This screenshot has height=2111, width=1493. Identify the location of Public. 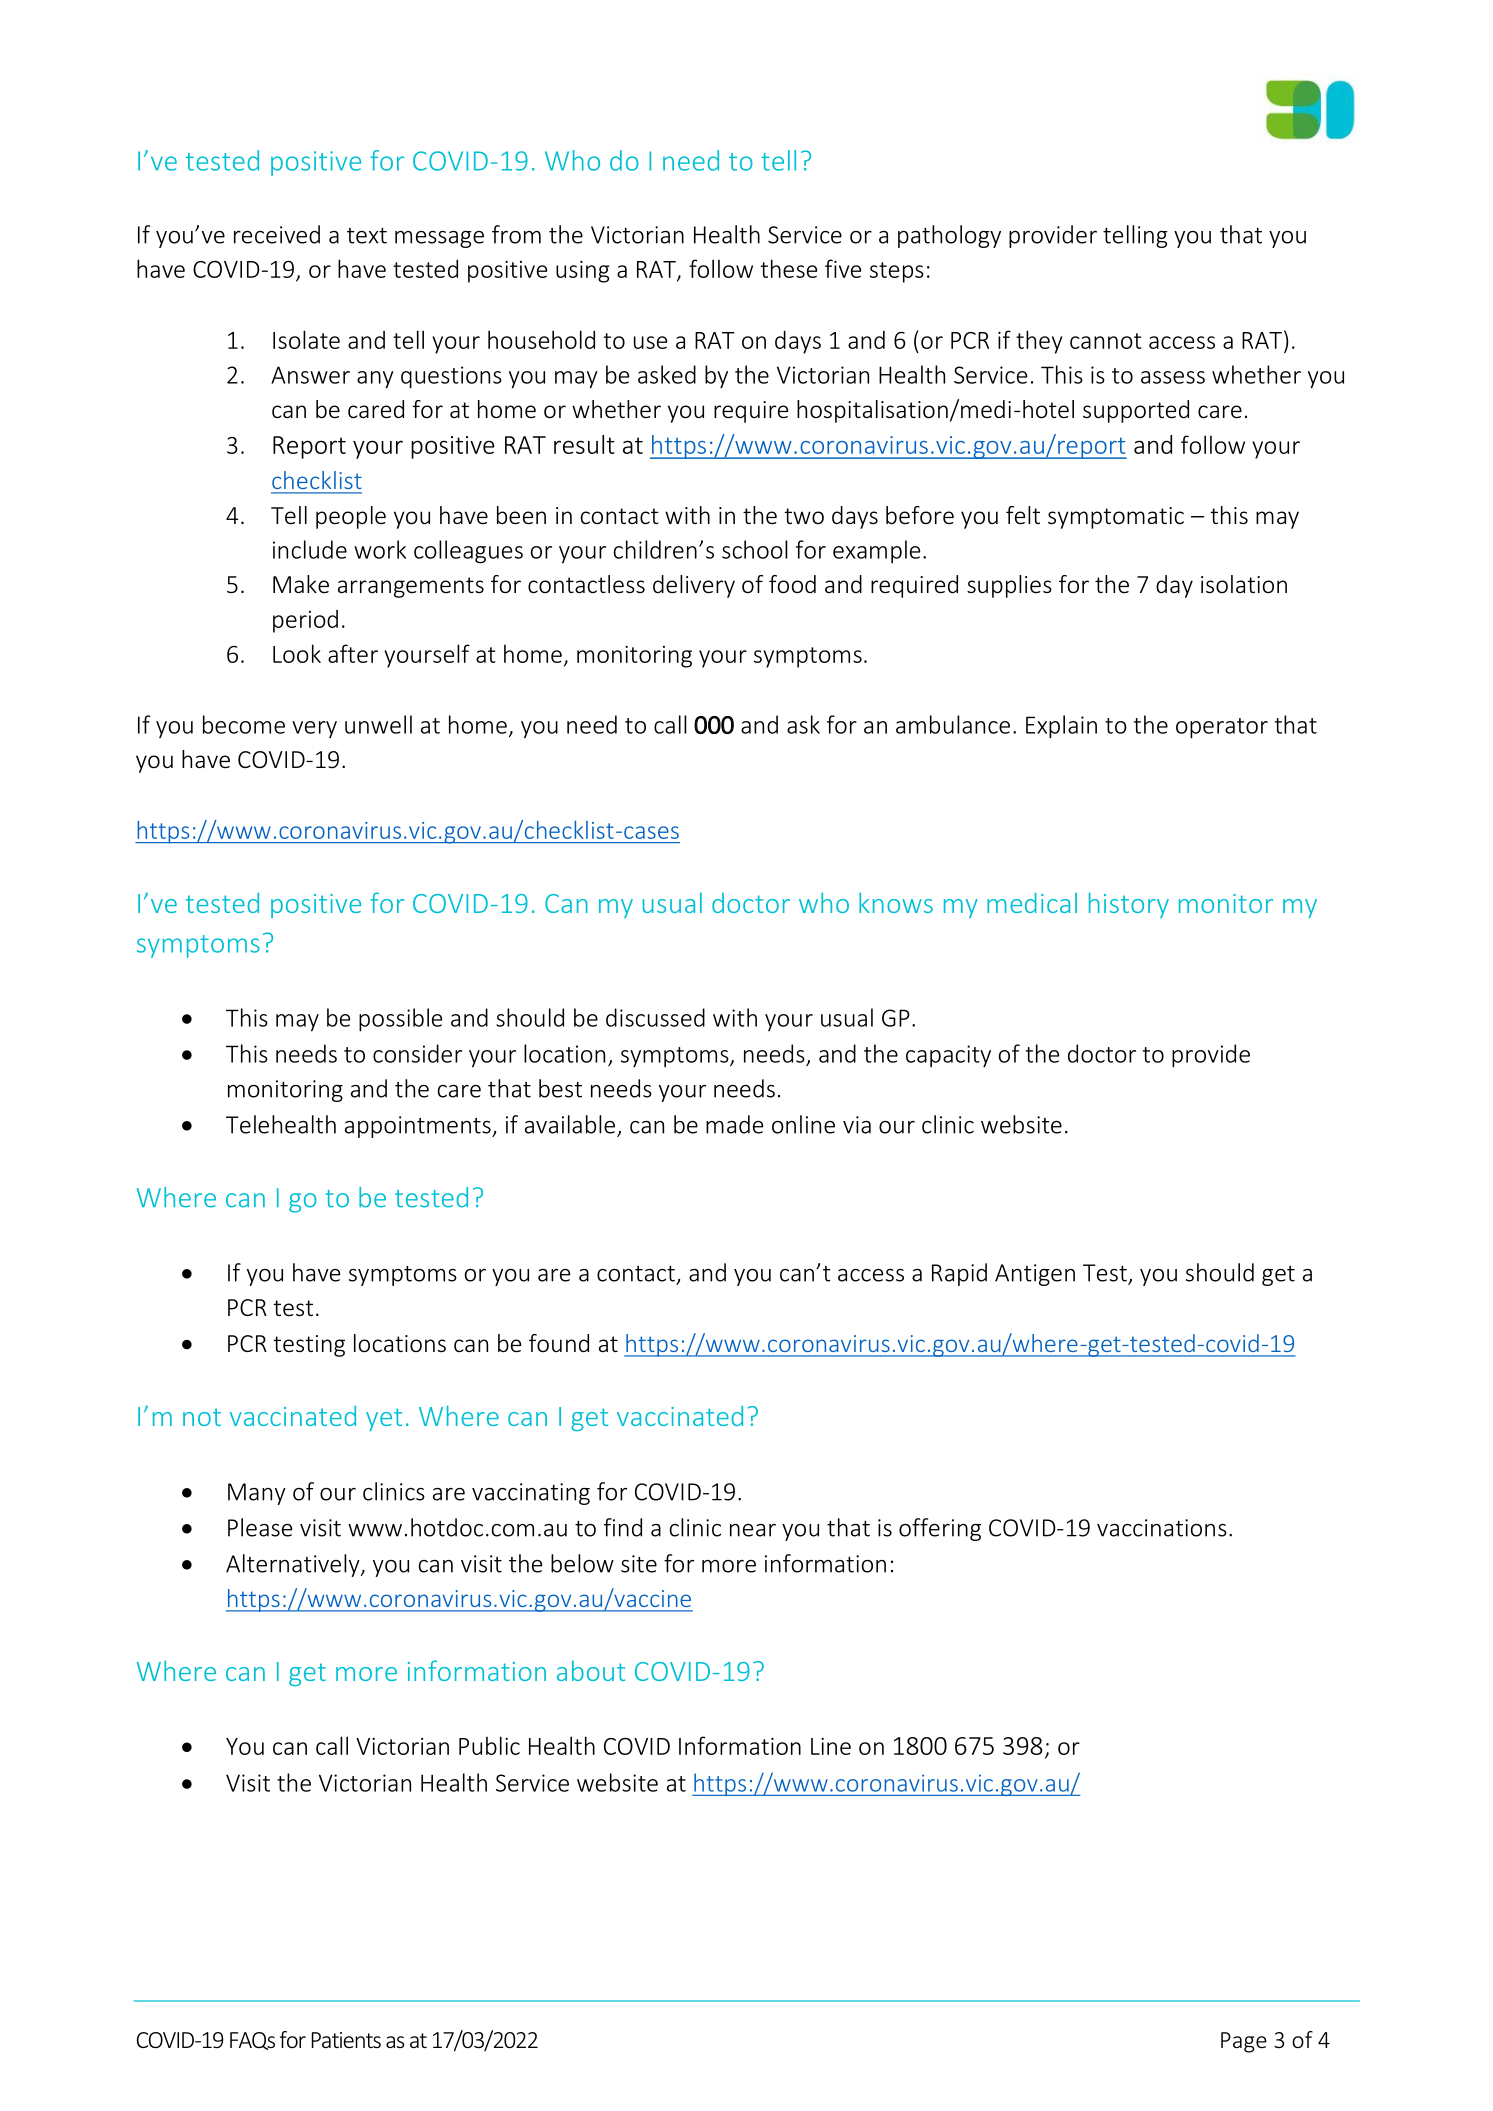
(489, 1745).
